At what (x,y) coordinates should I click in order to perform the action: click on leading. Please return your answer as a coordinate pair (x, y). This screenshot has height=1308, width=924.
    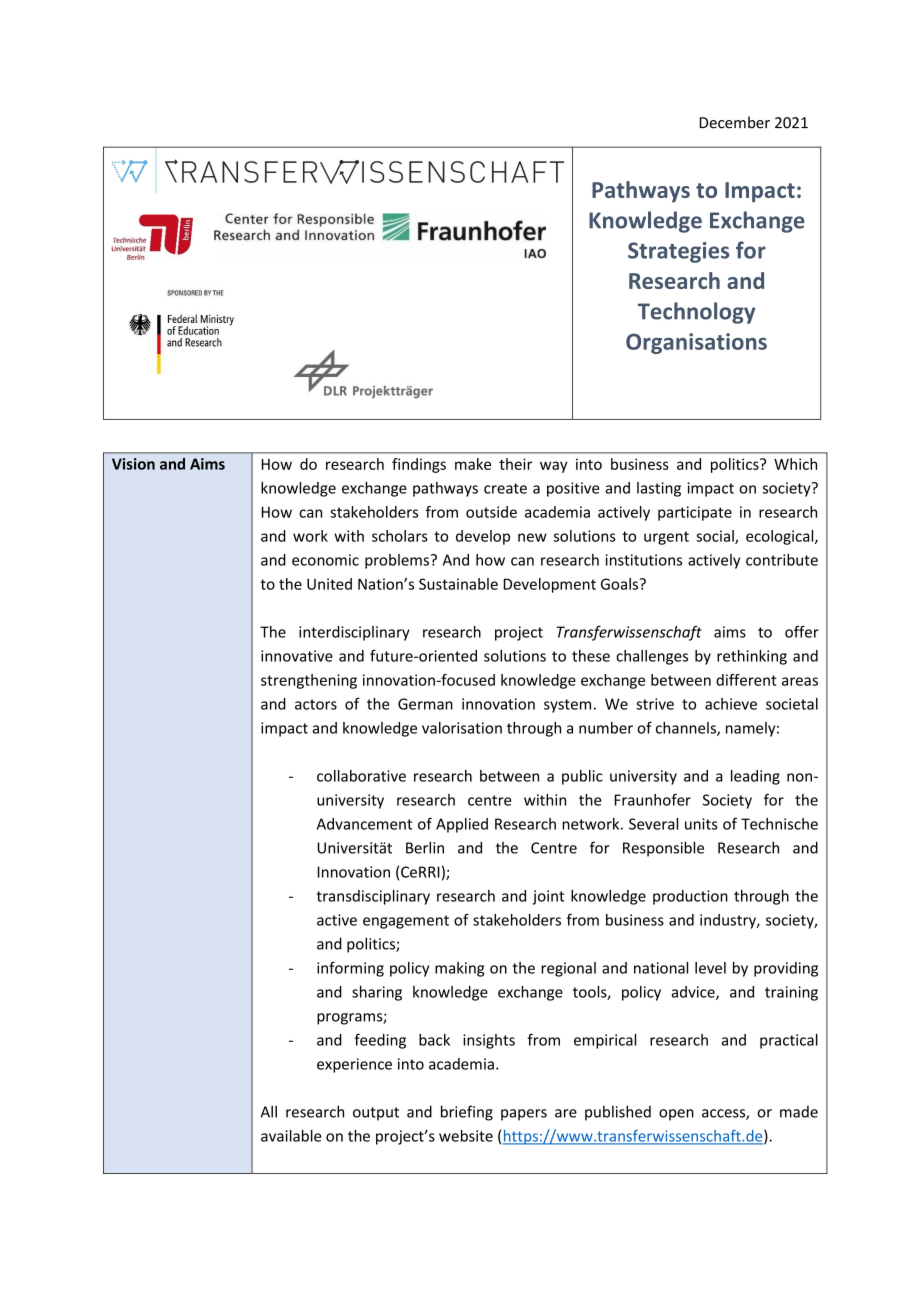
    Looking at the image, I should click on (755, 777).
